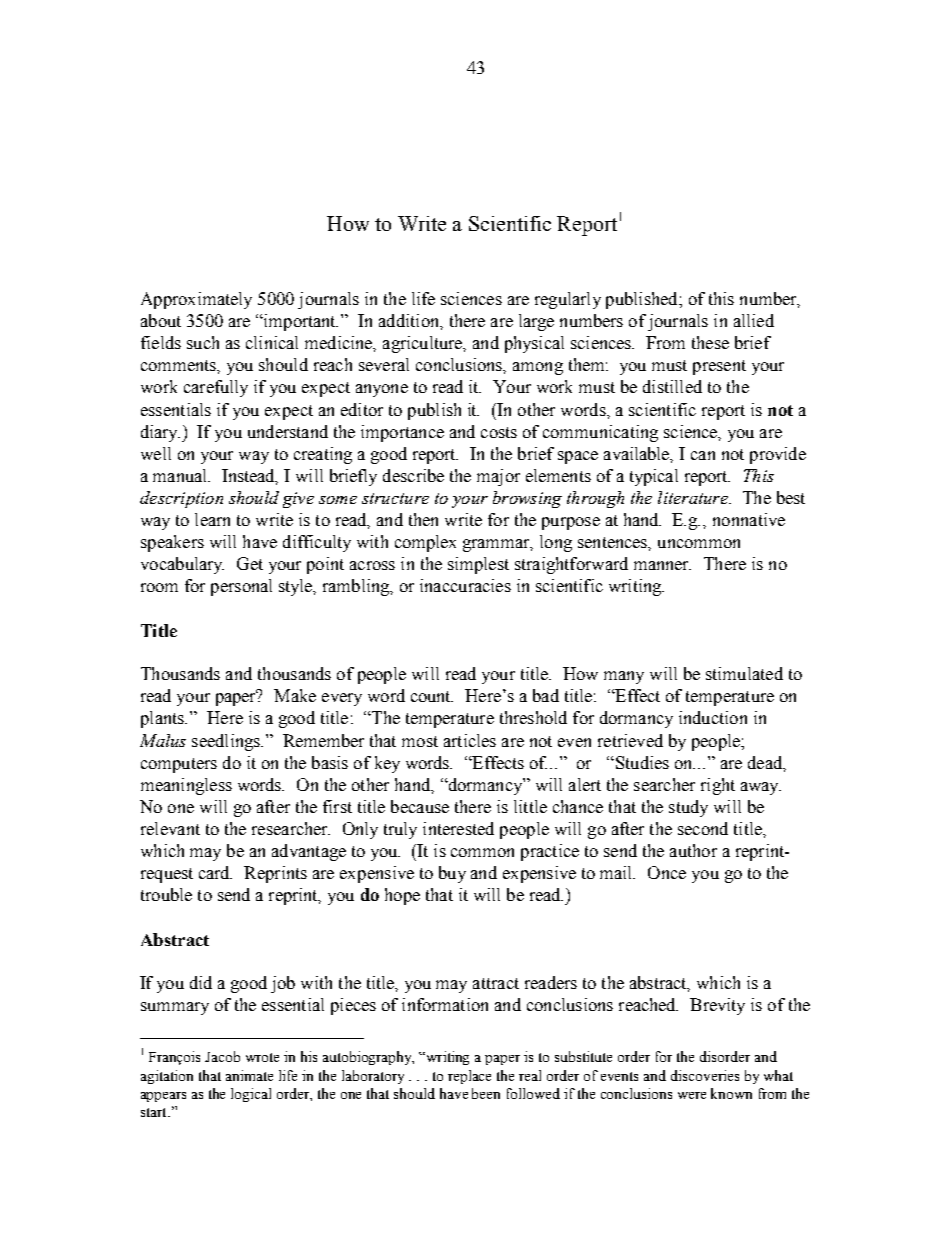 The width and height of the document is (952, 1233). Describe the element at coordinates (203, 342) in the document. I see `such` at that location.
